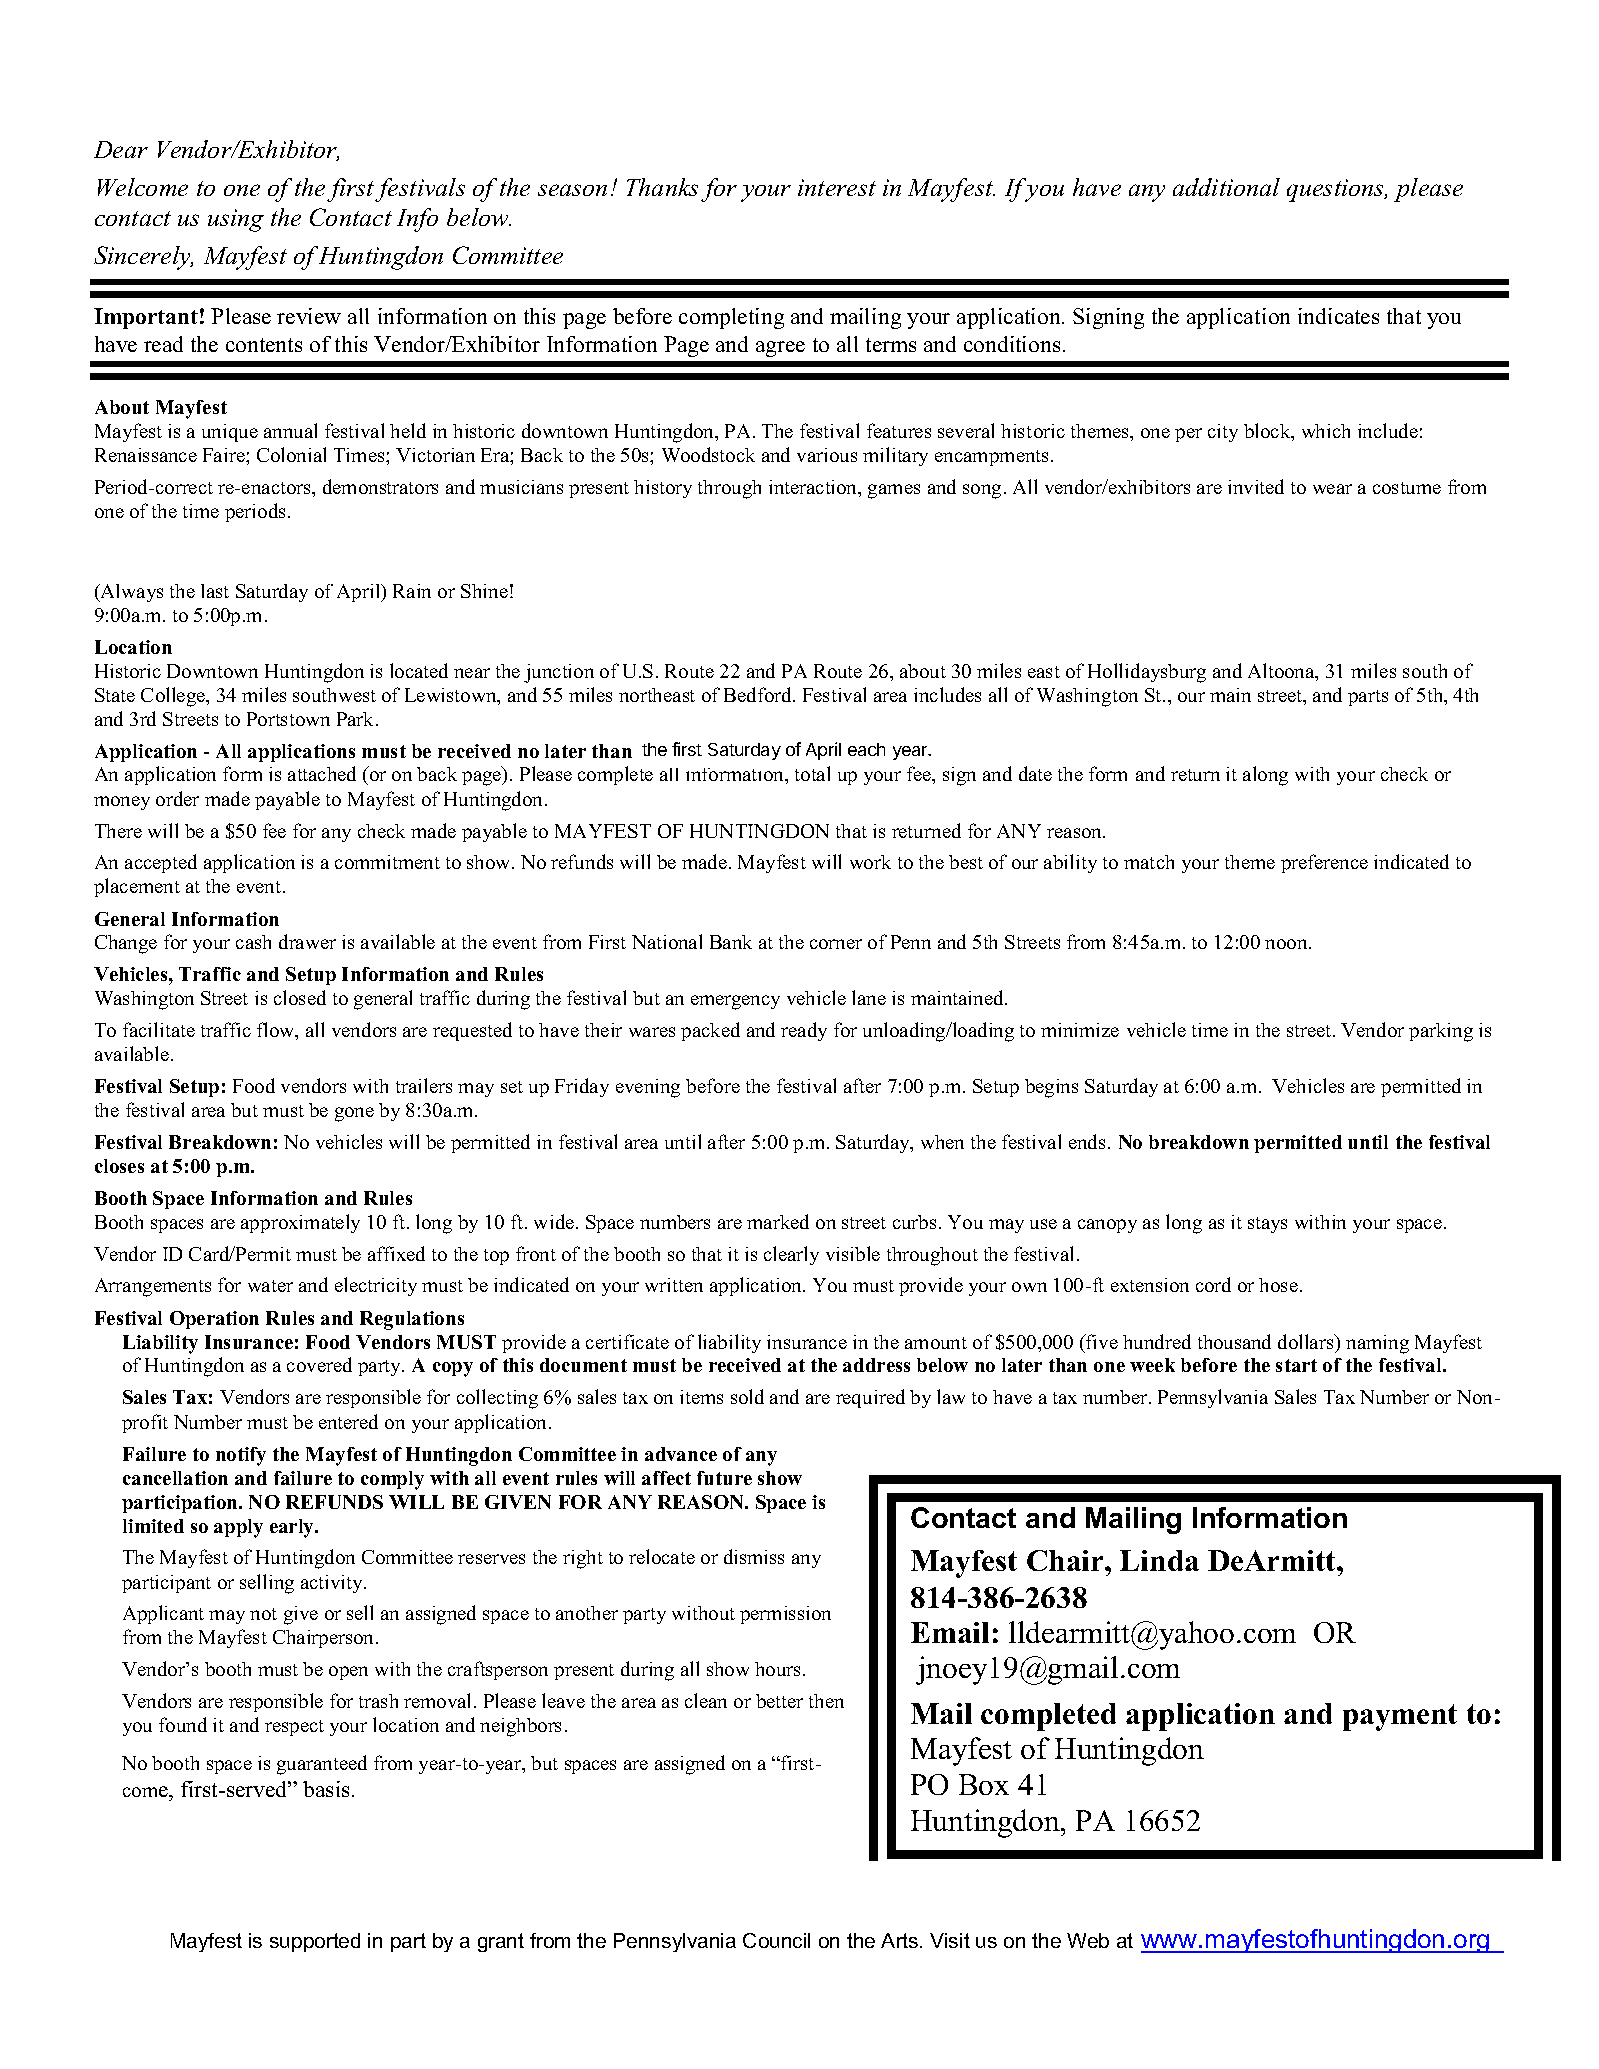  I want to click on interest, so click(837, 187).
